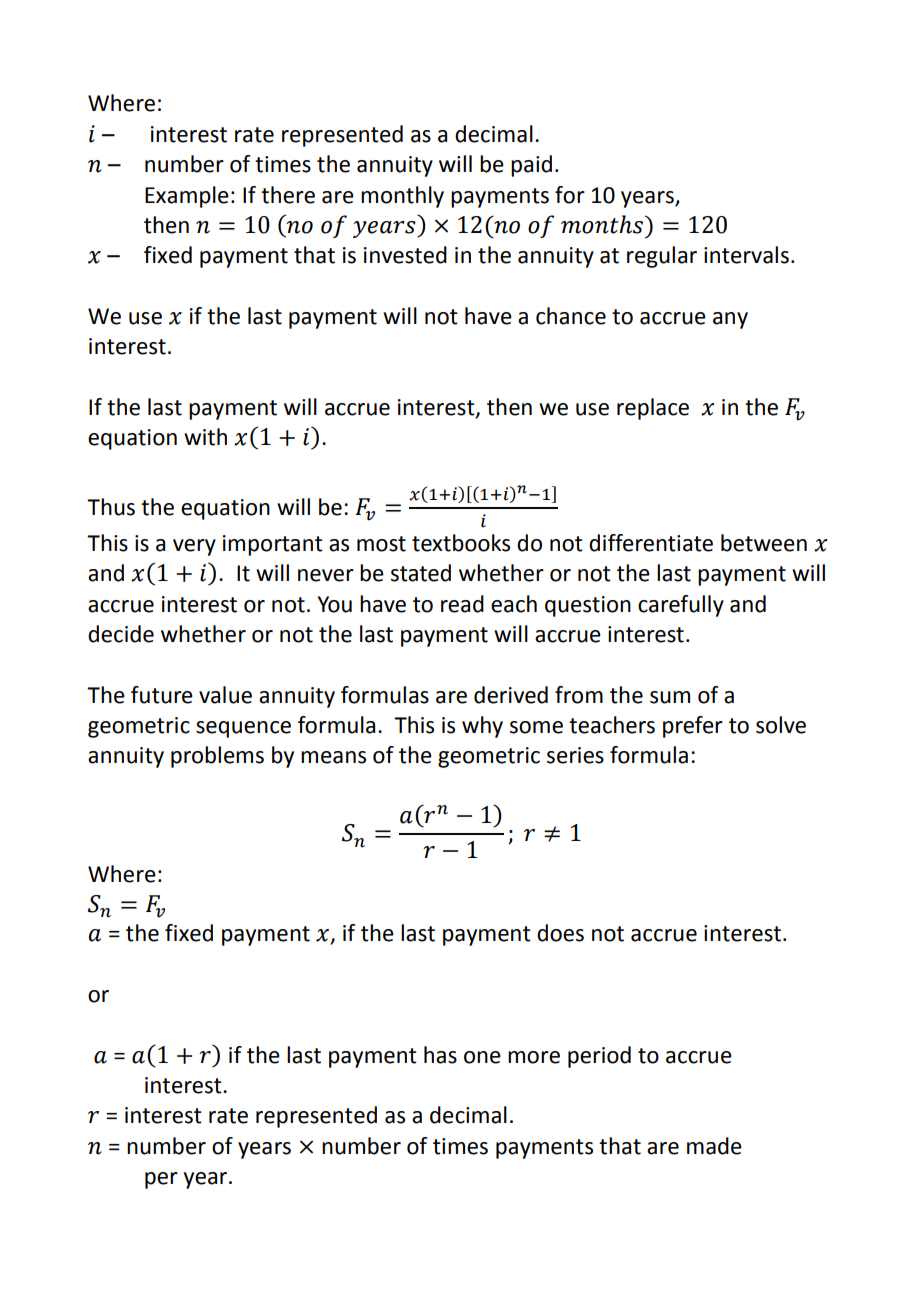 The image size is (924, 1308). Describe the element at coordinates (714, 1146) in the screenshot. I see `made` at that location.
